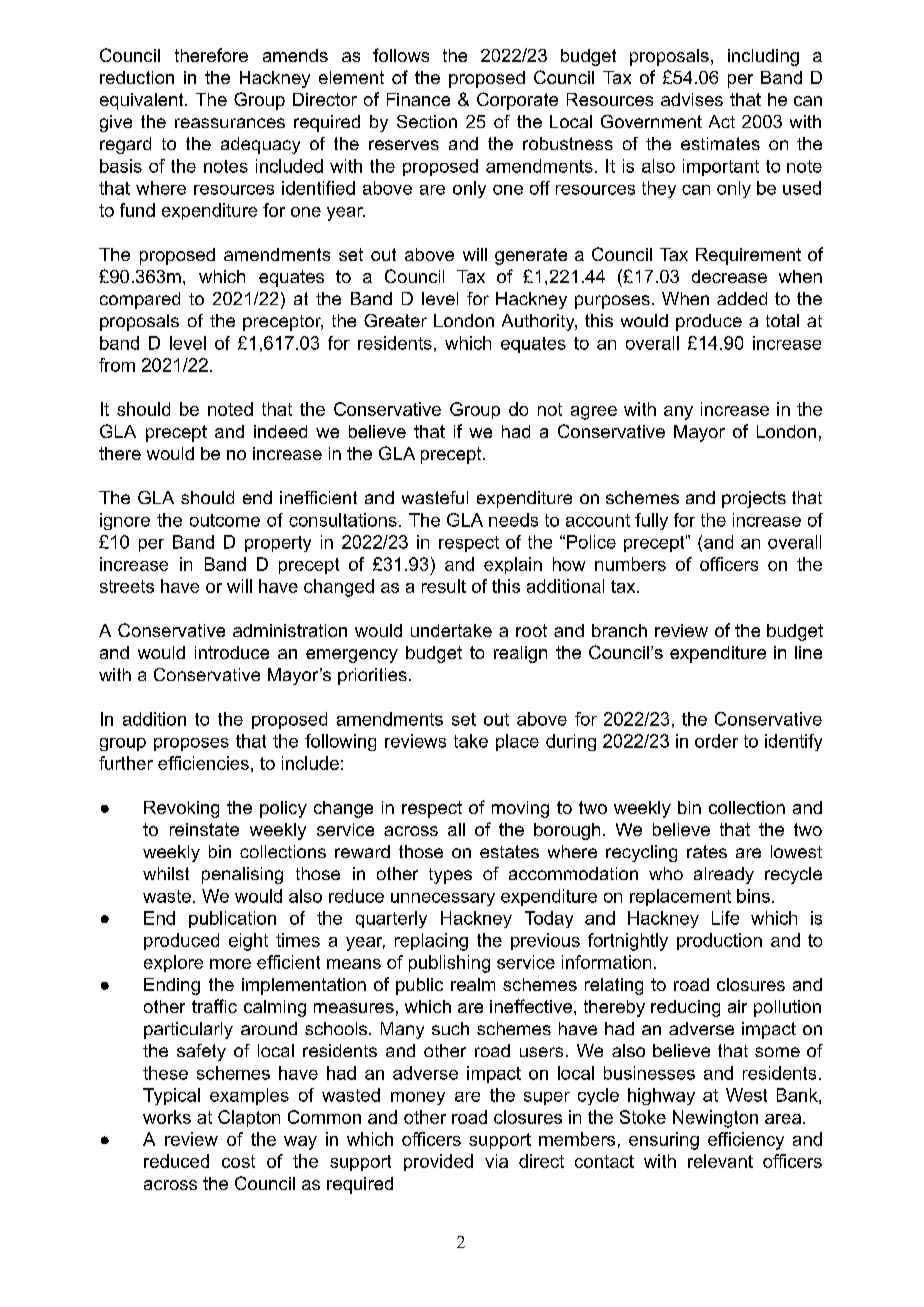 This screenshot has width=924, height=1307. What do you see at coordinates (232, 652) in the screenshot?
I see `introduce` at bounding box center [232, 652].
